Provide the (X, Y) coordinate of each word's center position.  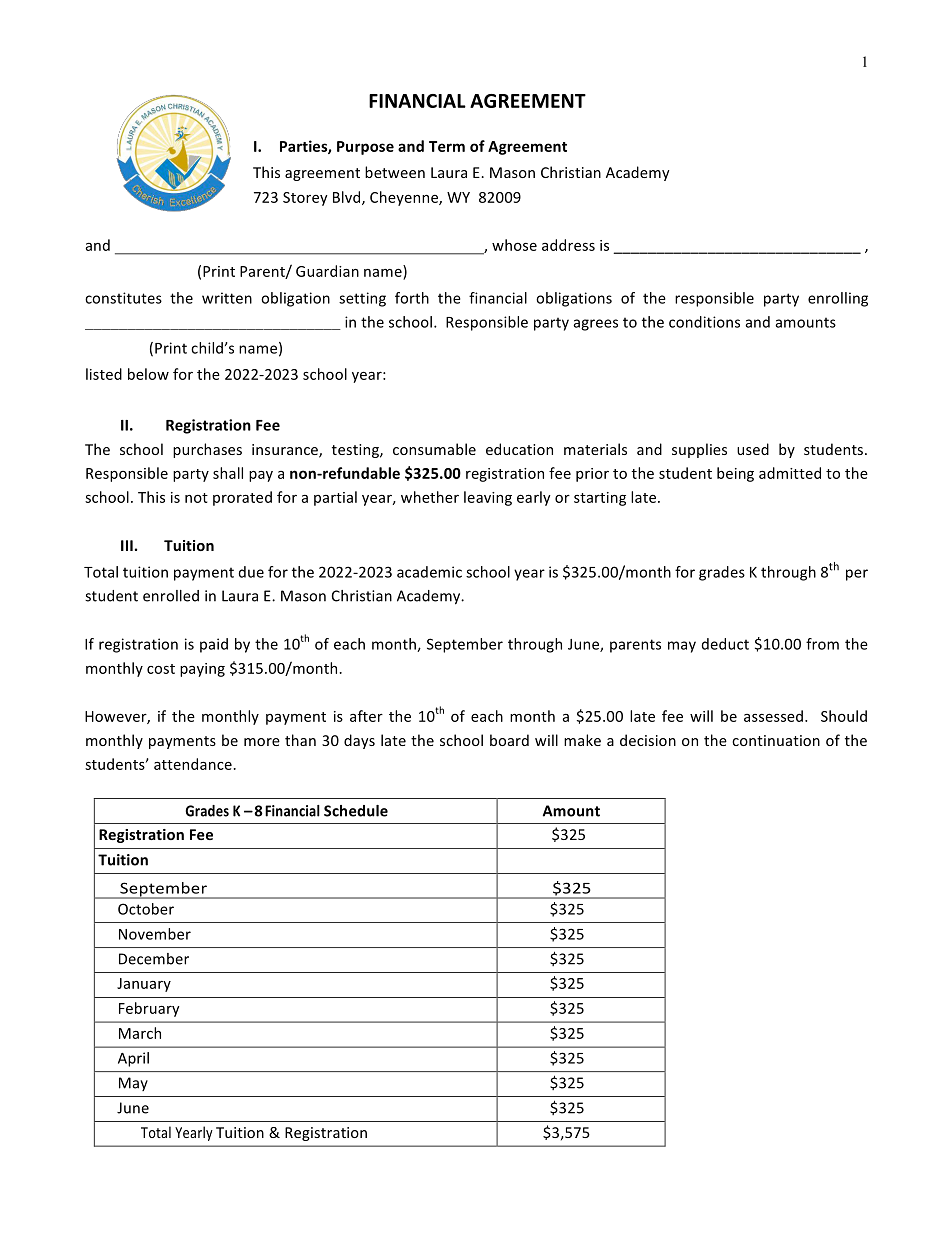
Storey (305, 199)
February (149, 1009)
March (140, 1033)
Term (447, 146)
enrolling (838, 299)
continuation (776, 740)
